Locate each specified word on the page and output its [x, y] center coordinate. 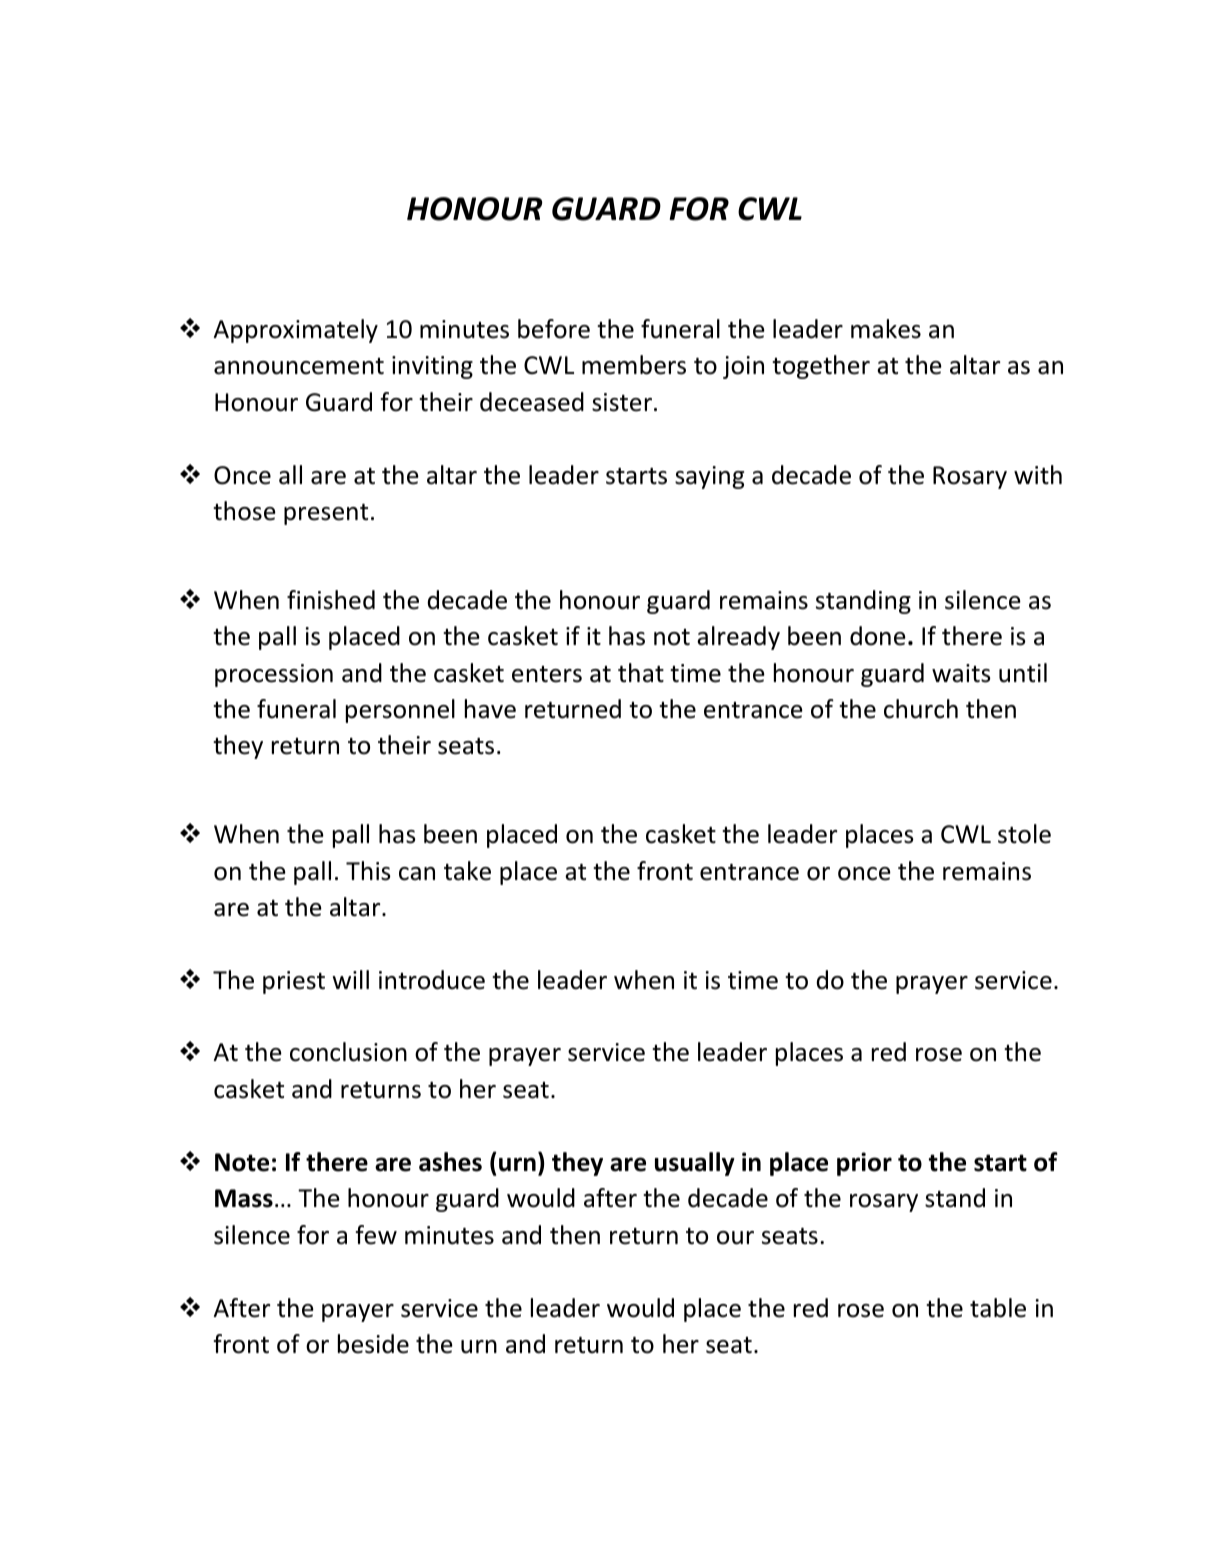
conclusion [348, 1052]
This [368, 871]
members [634, 365]
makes [886, 329]
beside [373, 1344]
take [467, 871]
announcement [299, 366]
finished [331, 600]
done [878, 636]
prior [864, 1164]
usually [695, 1164]
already [738, 638]
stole [1024, 834]
